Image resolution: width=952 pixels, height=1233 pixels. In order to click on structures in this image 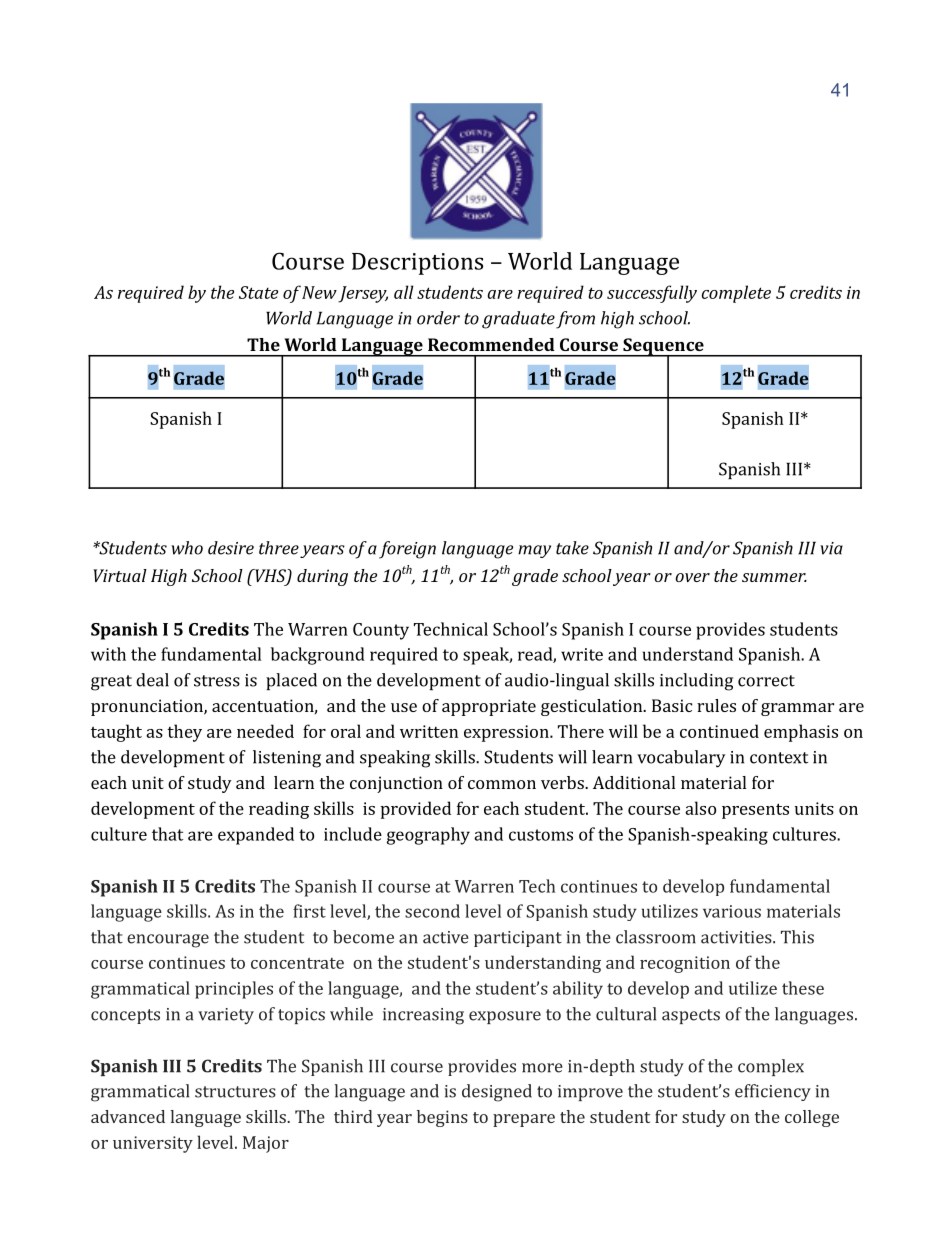, I will do `click(235, 1092)`.
